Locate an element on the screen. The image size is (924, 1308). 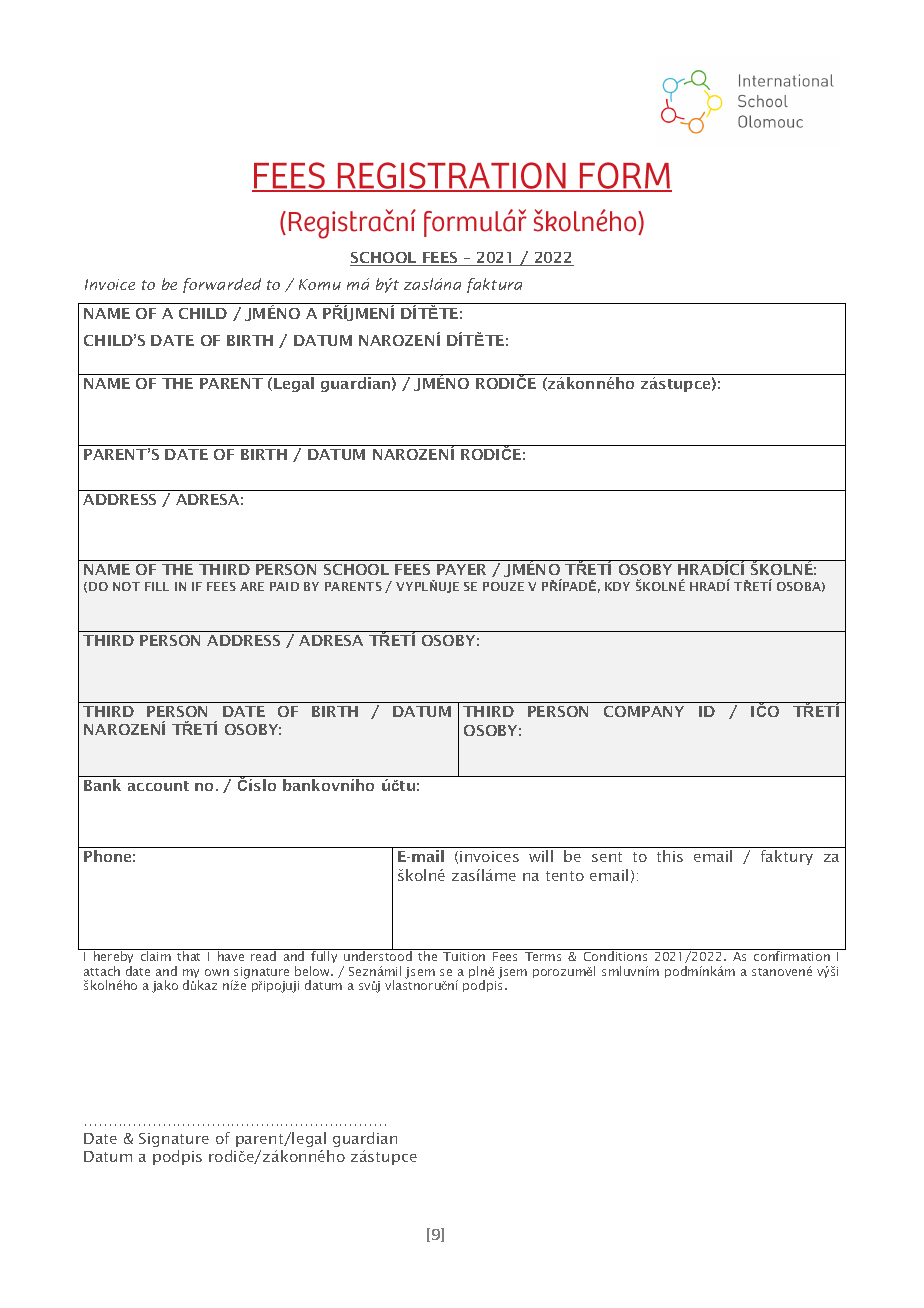
that is located at coordinates (188, 956).
